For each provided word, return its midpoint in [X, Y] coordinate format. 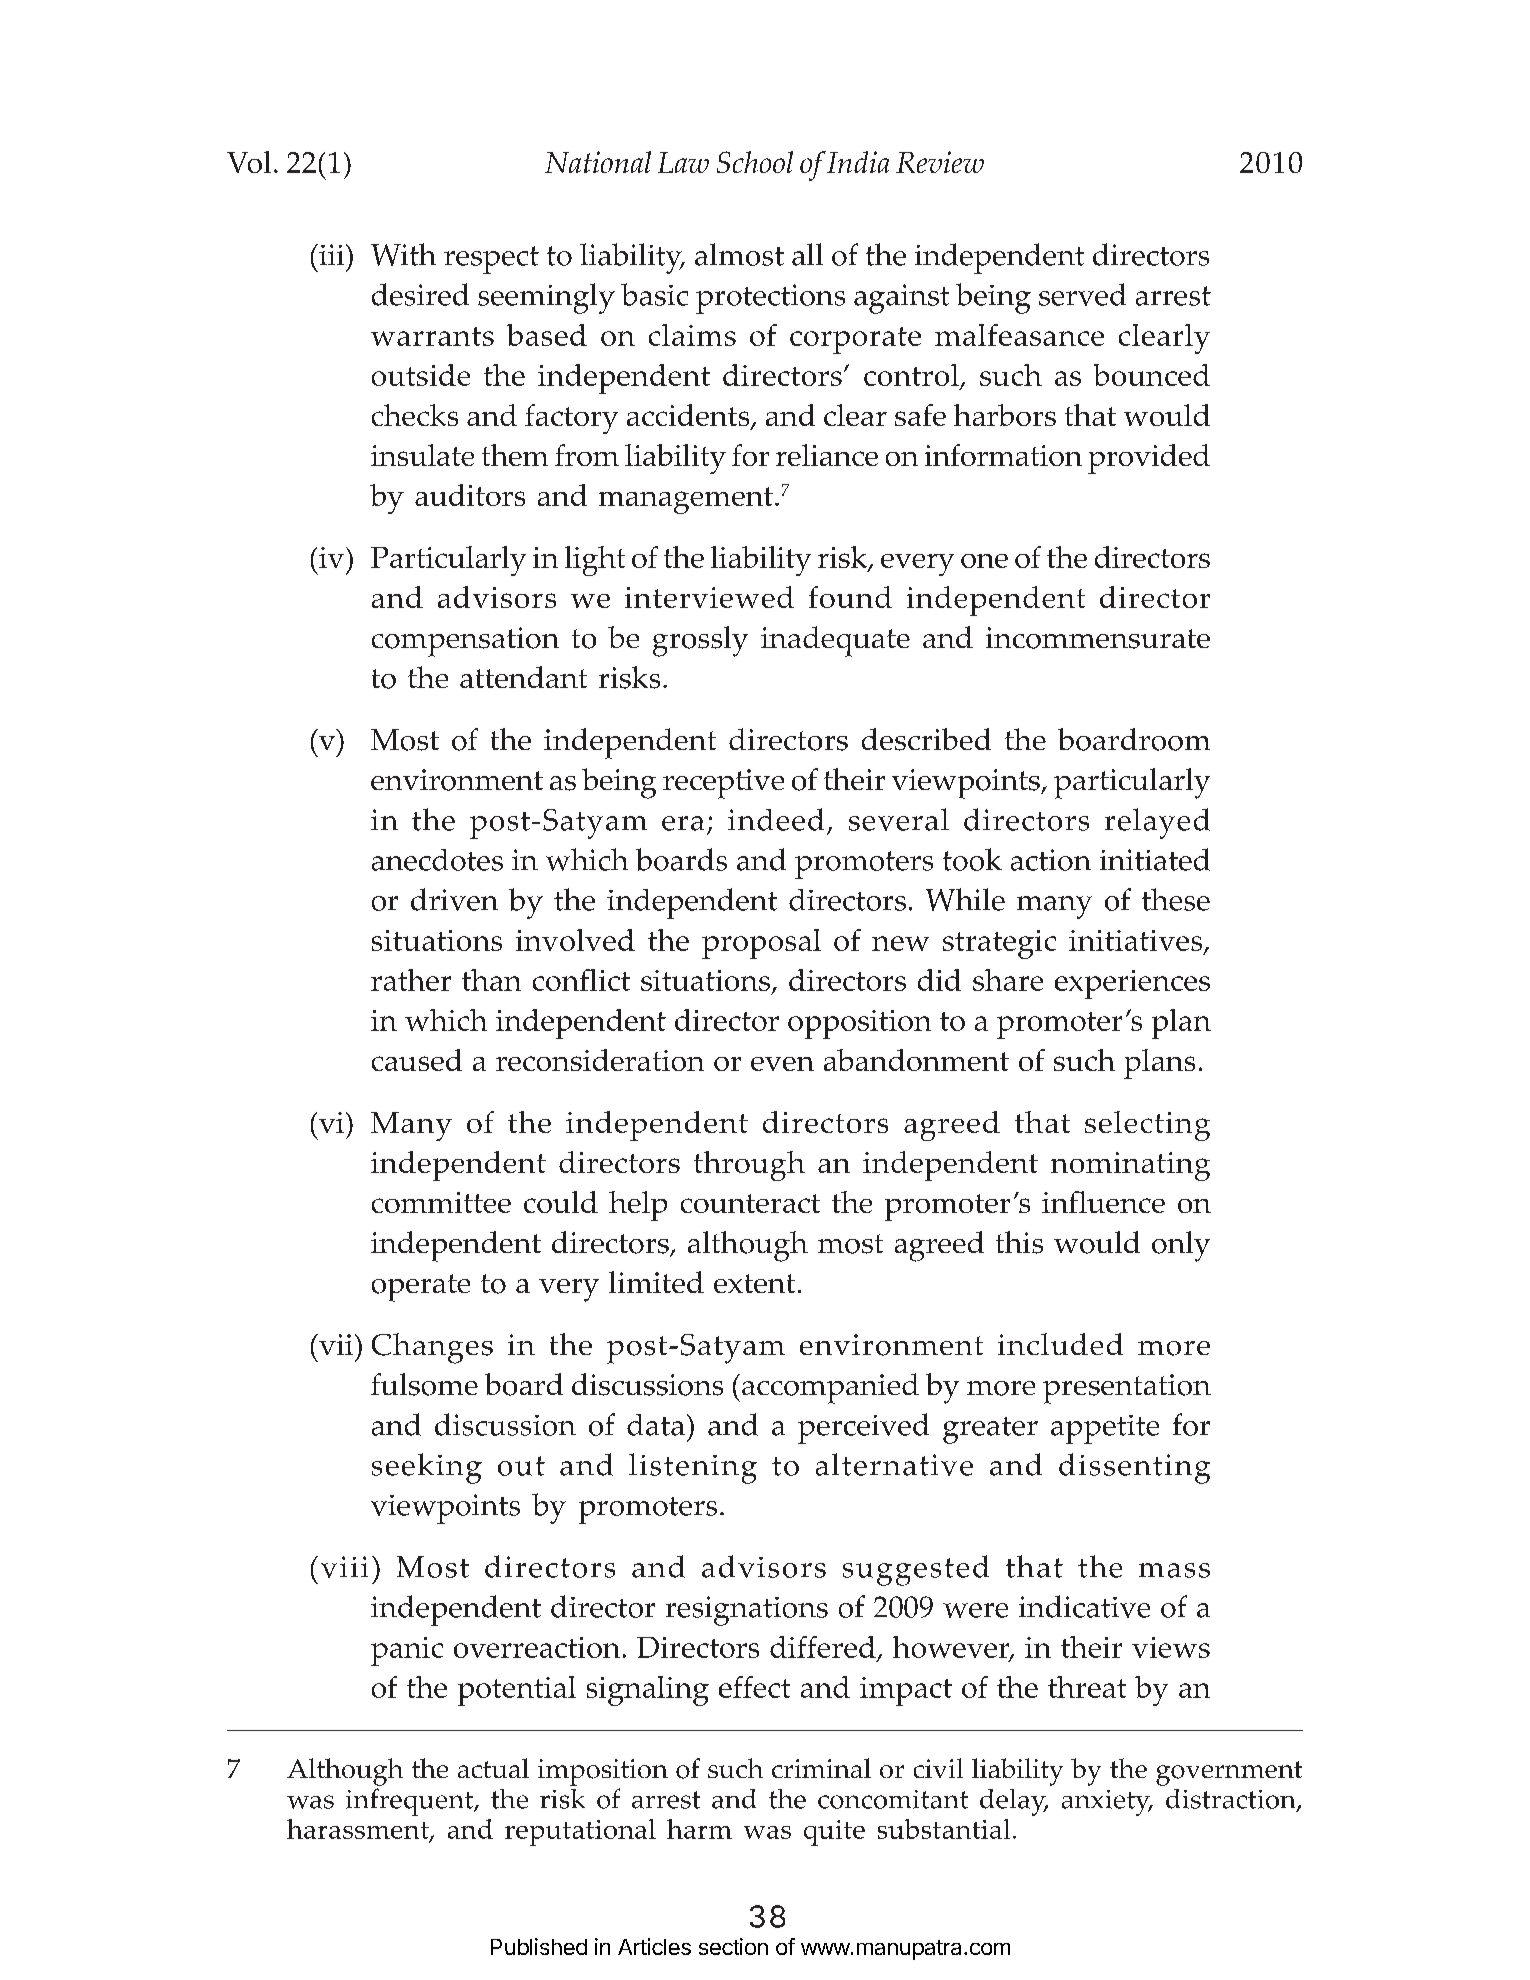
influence [1103, 1202]
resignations [747, 1611]
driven [454, 899]
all [807, 254]
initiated [1155, 859]
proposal [761, 944]
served [1082, 294]
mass [1174, 1570]
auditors [470, 495]
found [850, 597]
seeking [427, 1468]
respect [491, 260]
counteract [750, 1203]
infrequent [410, 1802]
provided [1149, 459]
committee [441, 1202]
